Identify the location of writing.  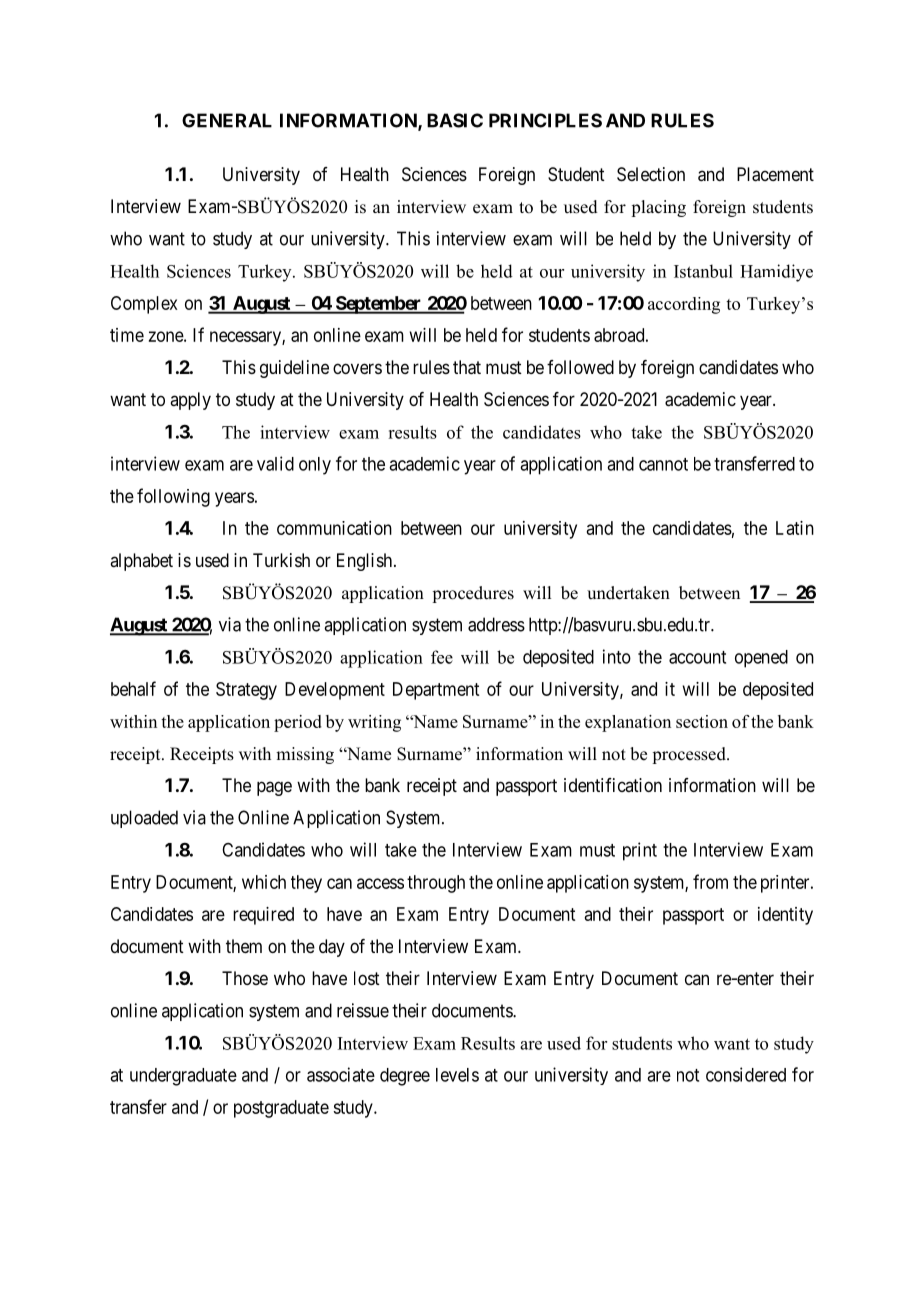
(374, 723).
